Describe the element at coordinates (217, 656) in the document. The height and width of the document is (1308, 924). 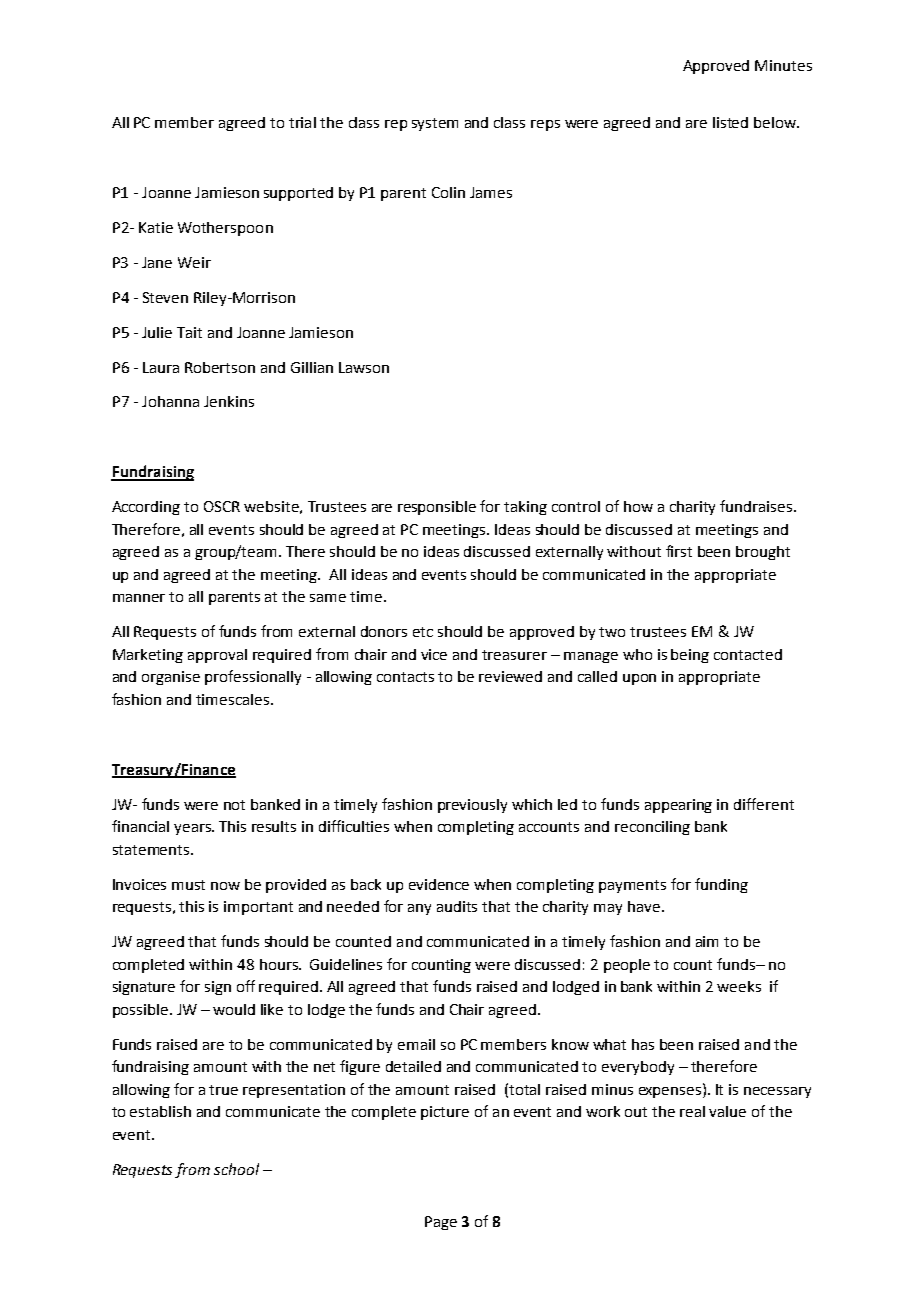
I see `approval` at that location.
